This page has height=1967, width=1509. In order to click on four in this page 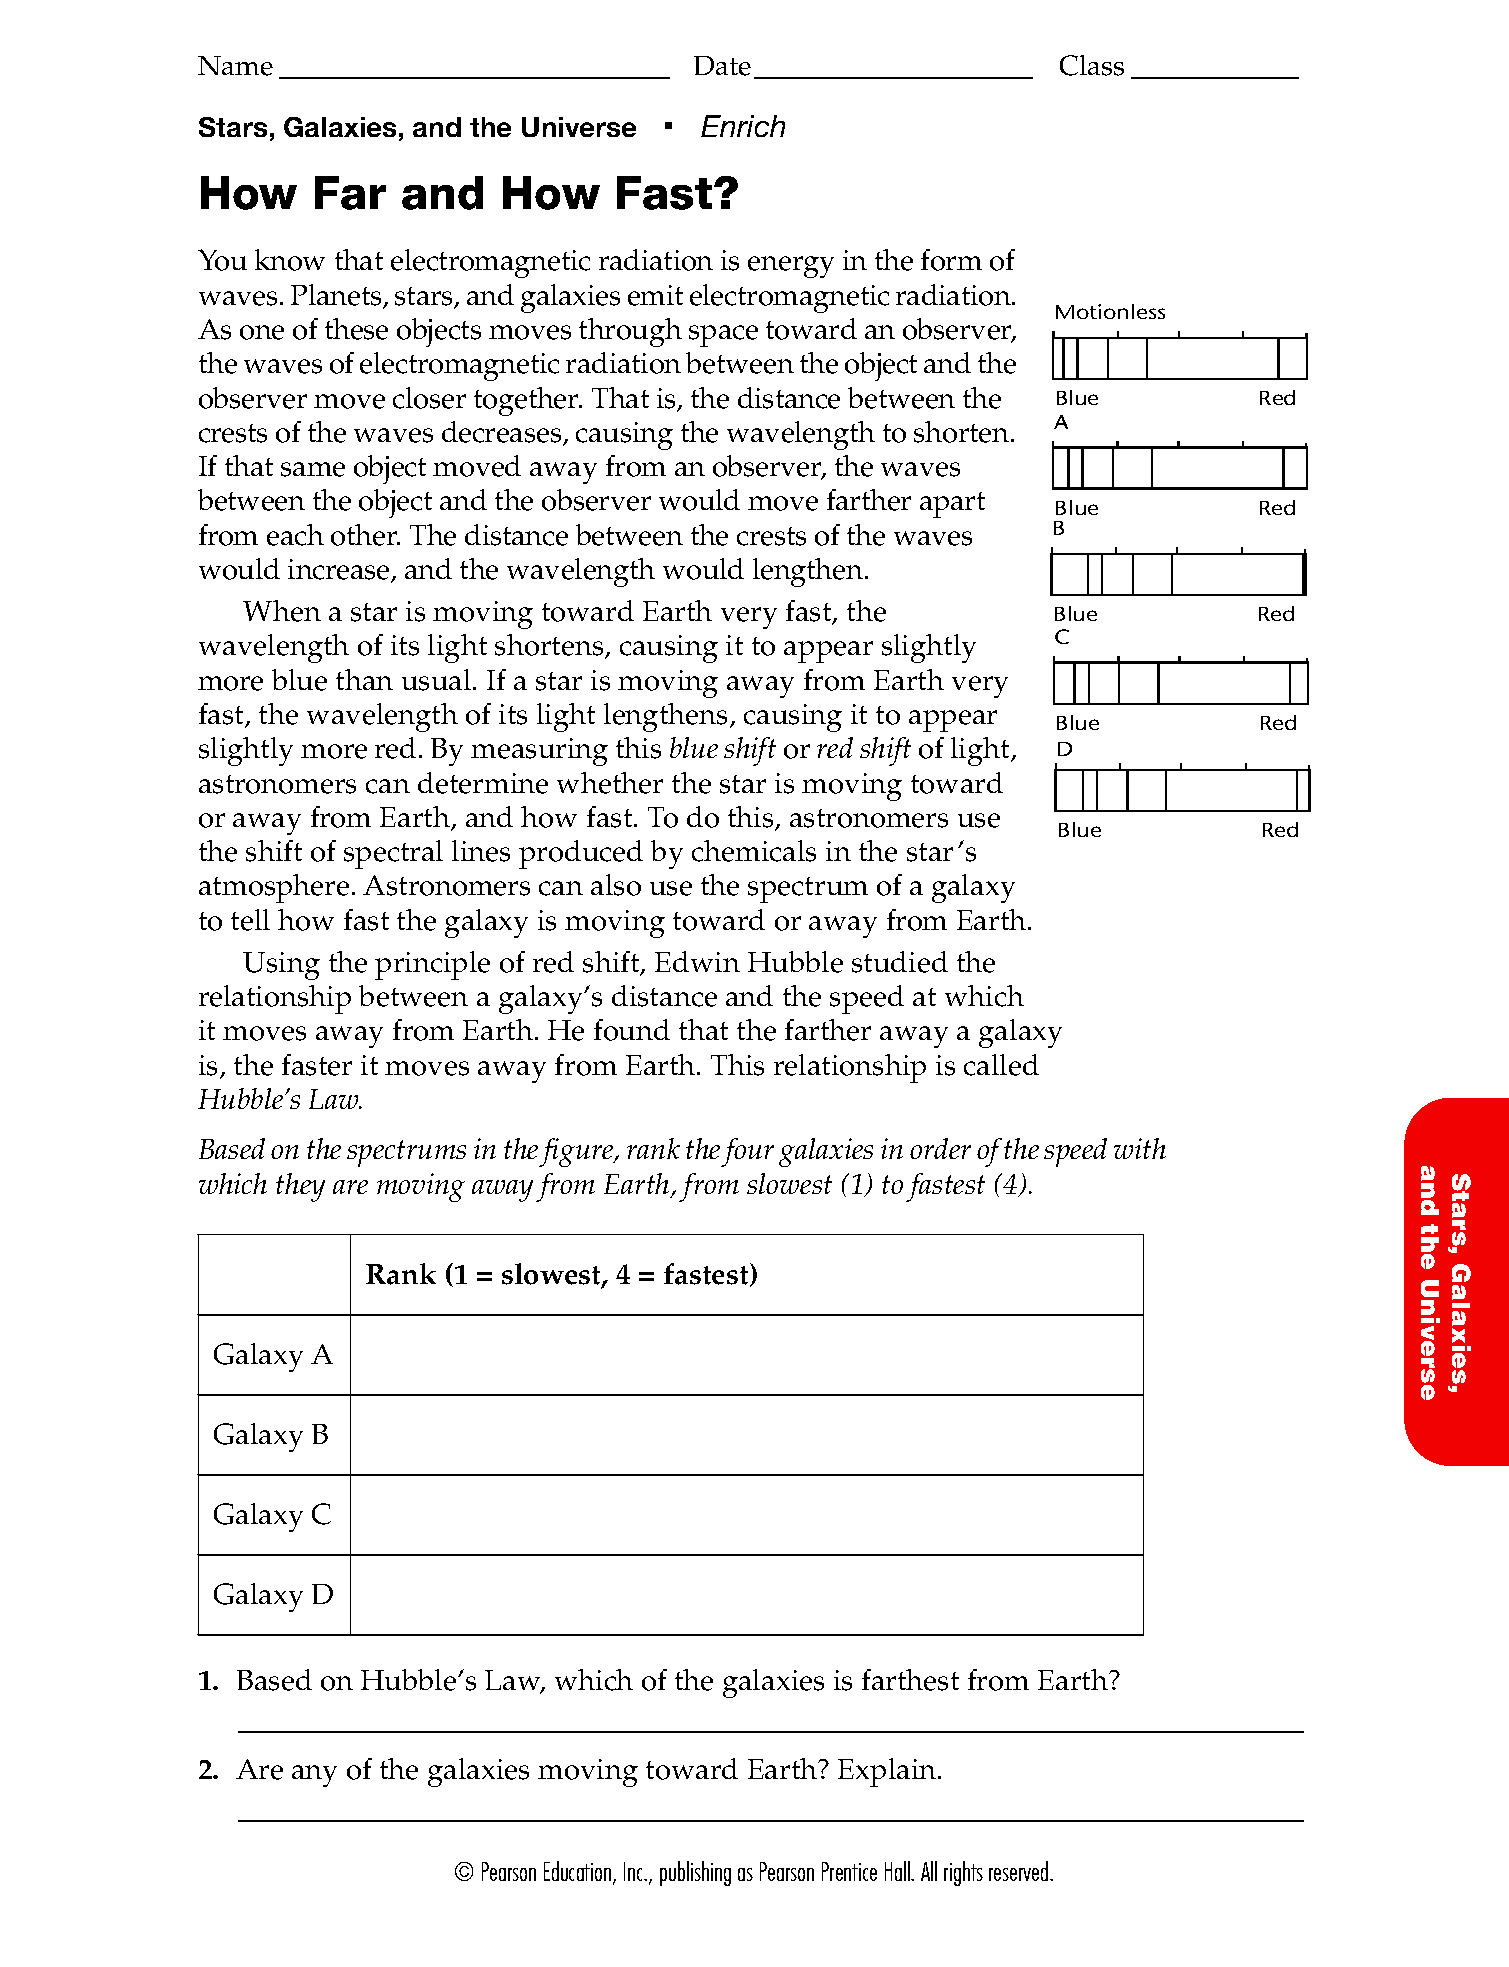, I will do `click(747, 1152)`.
